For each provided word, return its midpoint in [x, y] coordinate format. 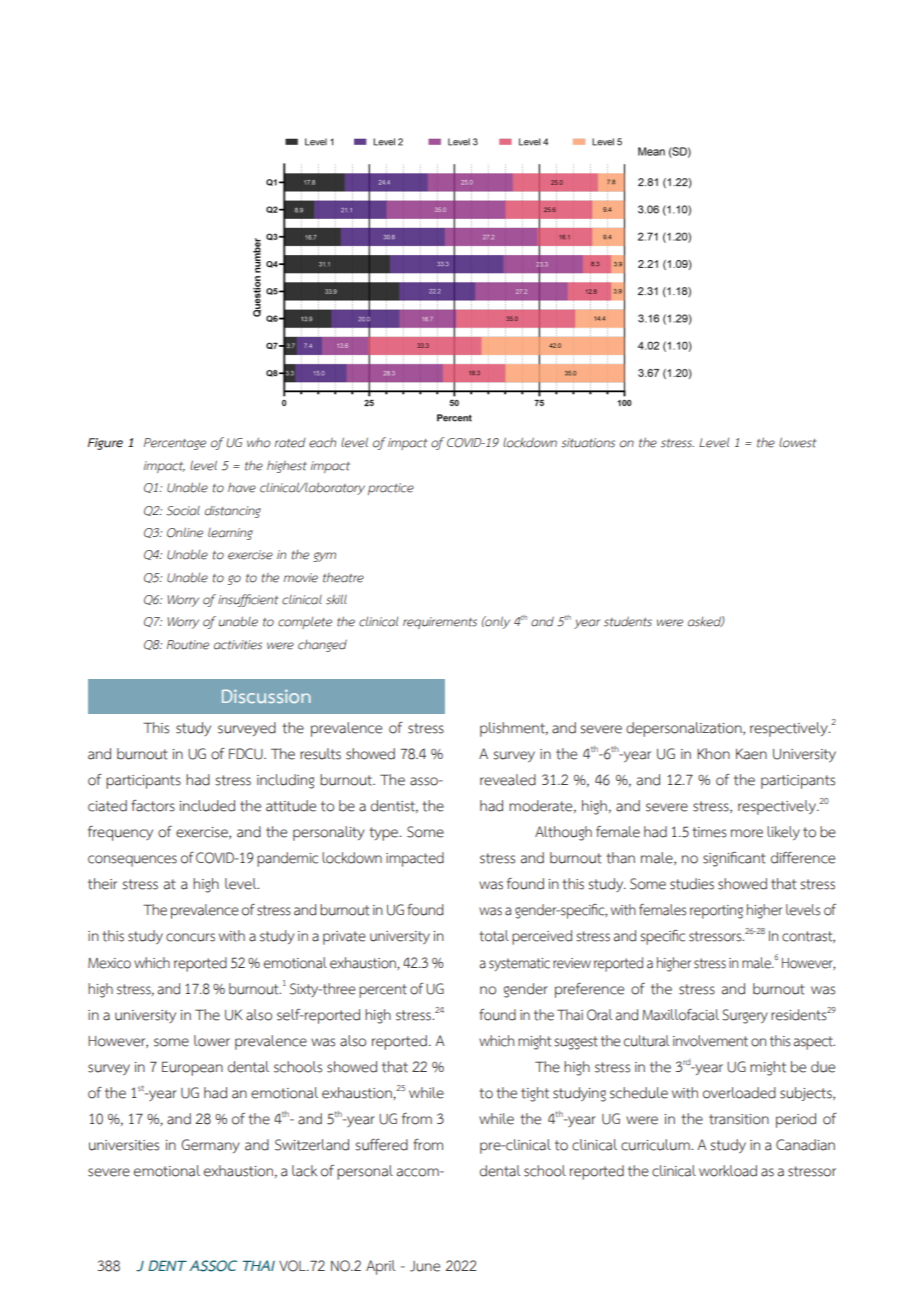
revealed [508, 780]
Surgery [745, 1016]
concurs [190, 937]
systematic [519, 964]
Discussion [266, 696]
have [242, 487]
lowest [798, 442]
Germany [210, 1146]
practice [391, 489]
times [709, 832]
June [425, 1266]
